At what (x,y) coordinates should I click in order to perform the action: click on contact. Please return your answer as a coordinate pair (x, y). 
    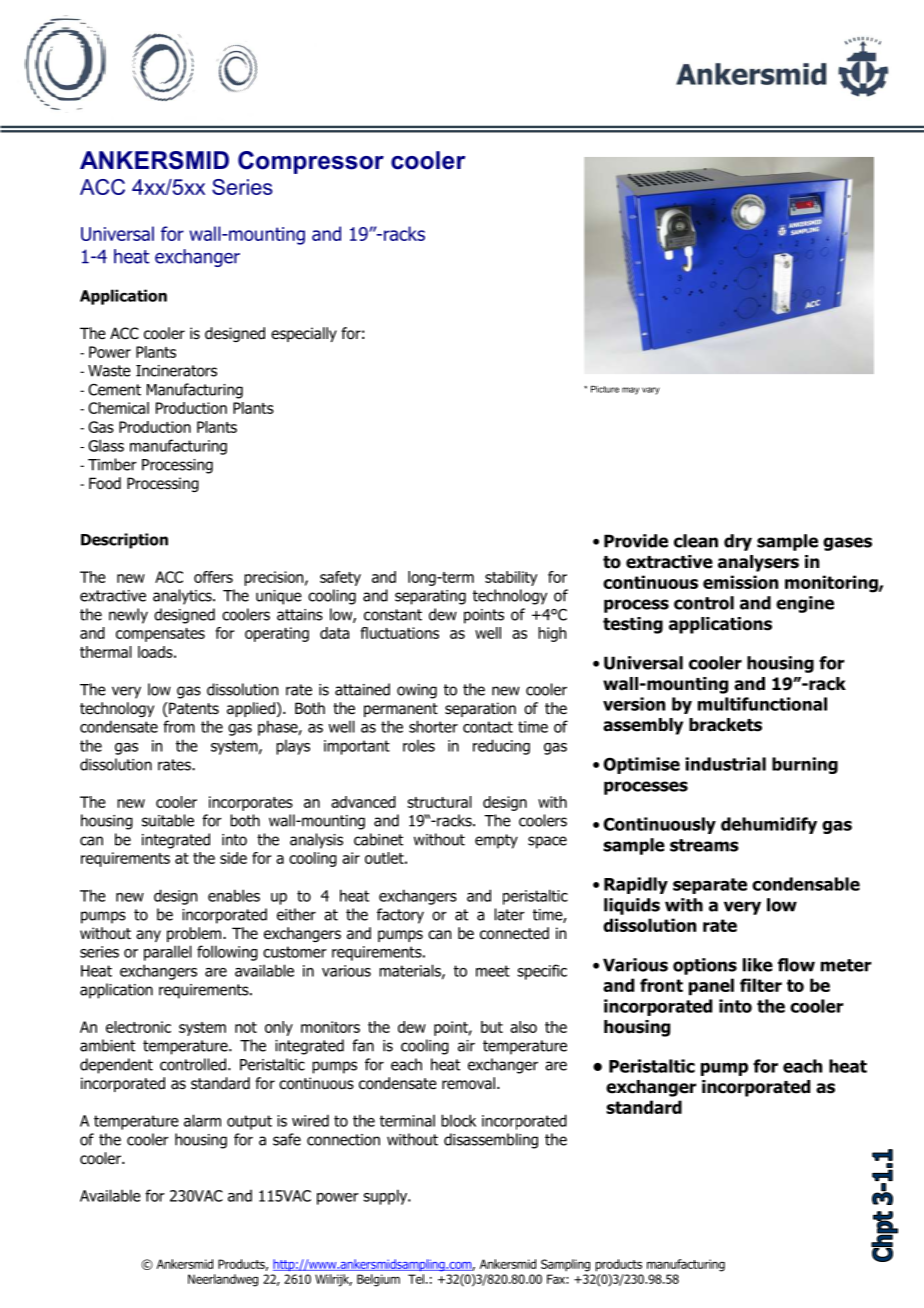
    Looking at the image, I should click on (488, 727).
